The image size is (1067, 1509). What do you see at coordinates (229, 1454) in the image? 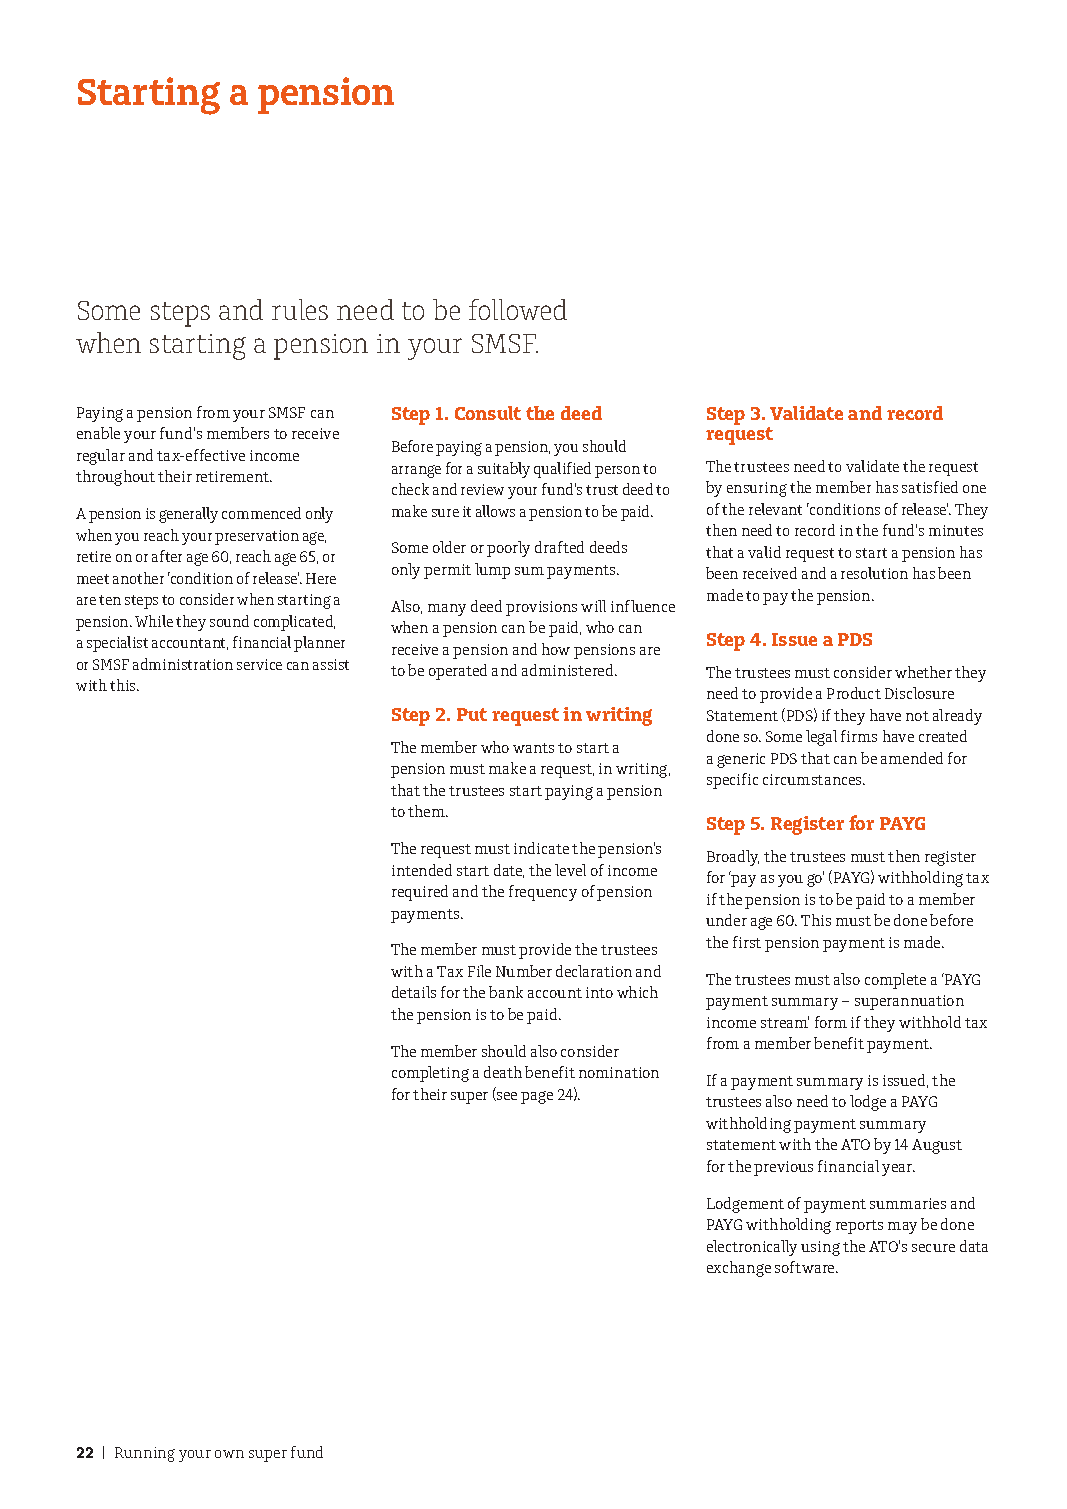
I see `own` at bounding box center [229, 1454].
